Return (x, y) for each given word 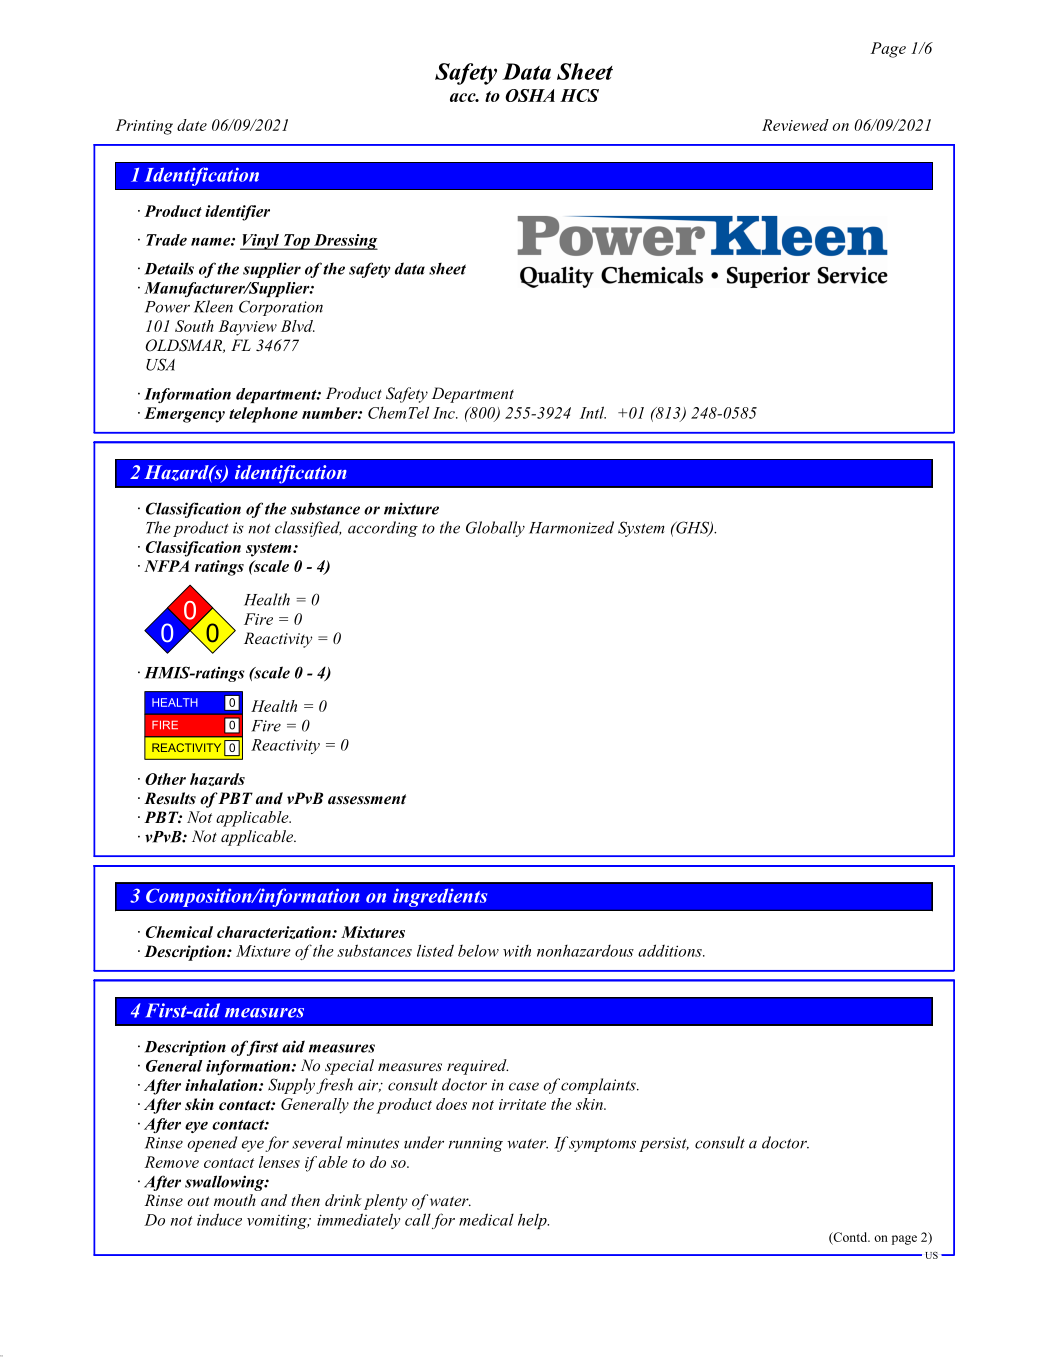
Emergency (184, 415)
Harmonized (571, 527)
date (192, 125)
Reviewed (795, 125)
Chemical (179, 932)
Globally (495, 529)
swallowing (225, 1183)
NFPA (166, 566)
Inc (445, 413)
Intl (593, 412)
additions (671, 950)
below (478, 950)
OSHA (530, 95)
